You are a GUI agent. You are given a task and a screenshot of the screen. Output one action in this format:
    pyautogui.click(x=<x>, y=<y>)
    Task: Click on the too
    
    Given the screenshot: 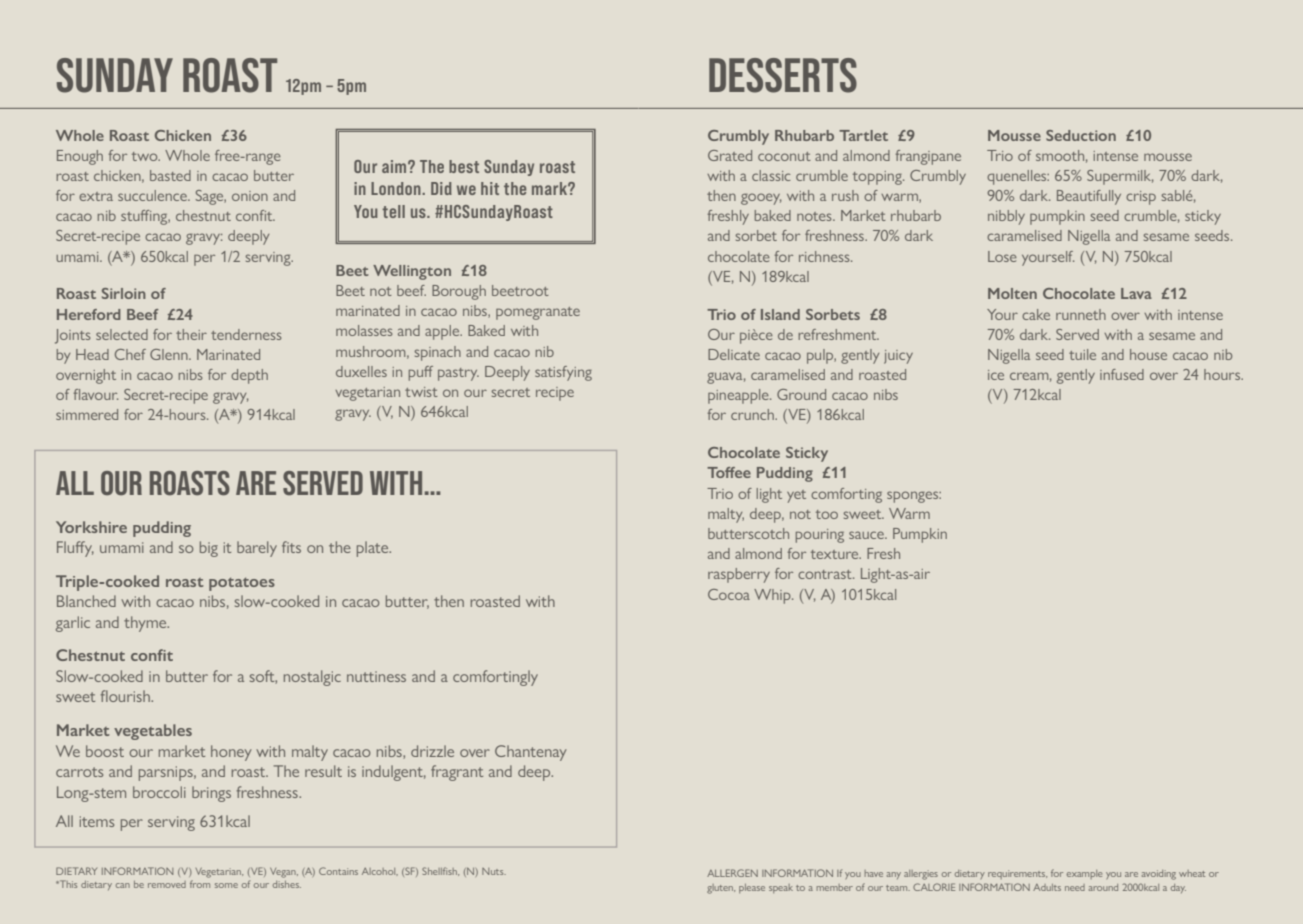 What is the action you would take?
    pyautogui.click(x=827, y=514)
